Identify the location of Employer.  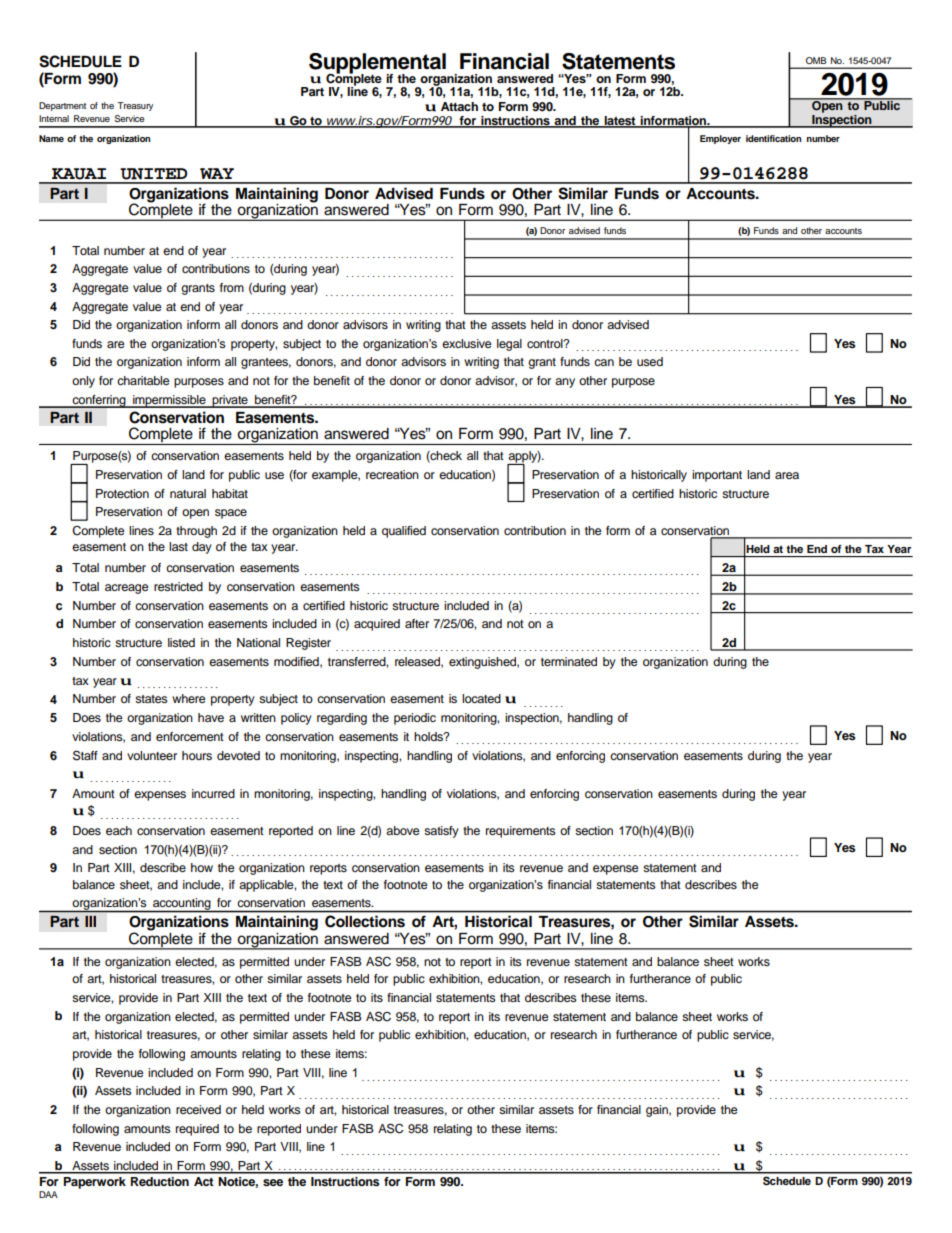
(720, 139).
